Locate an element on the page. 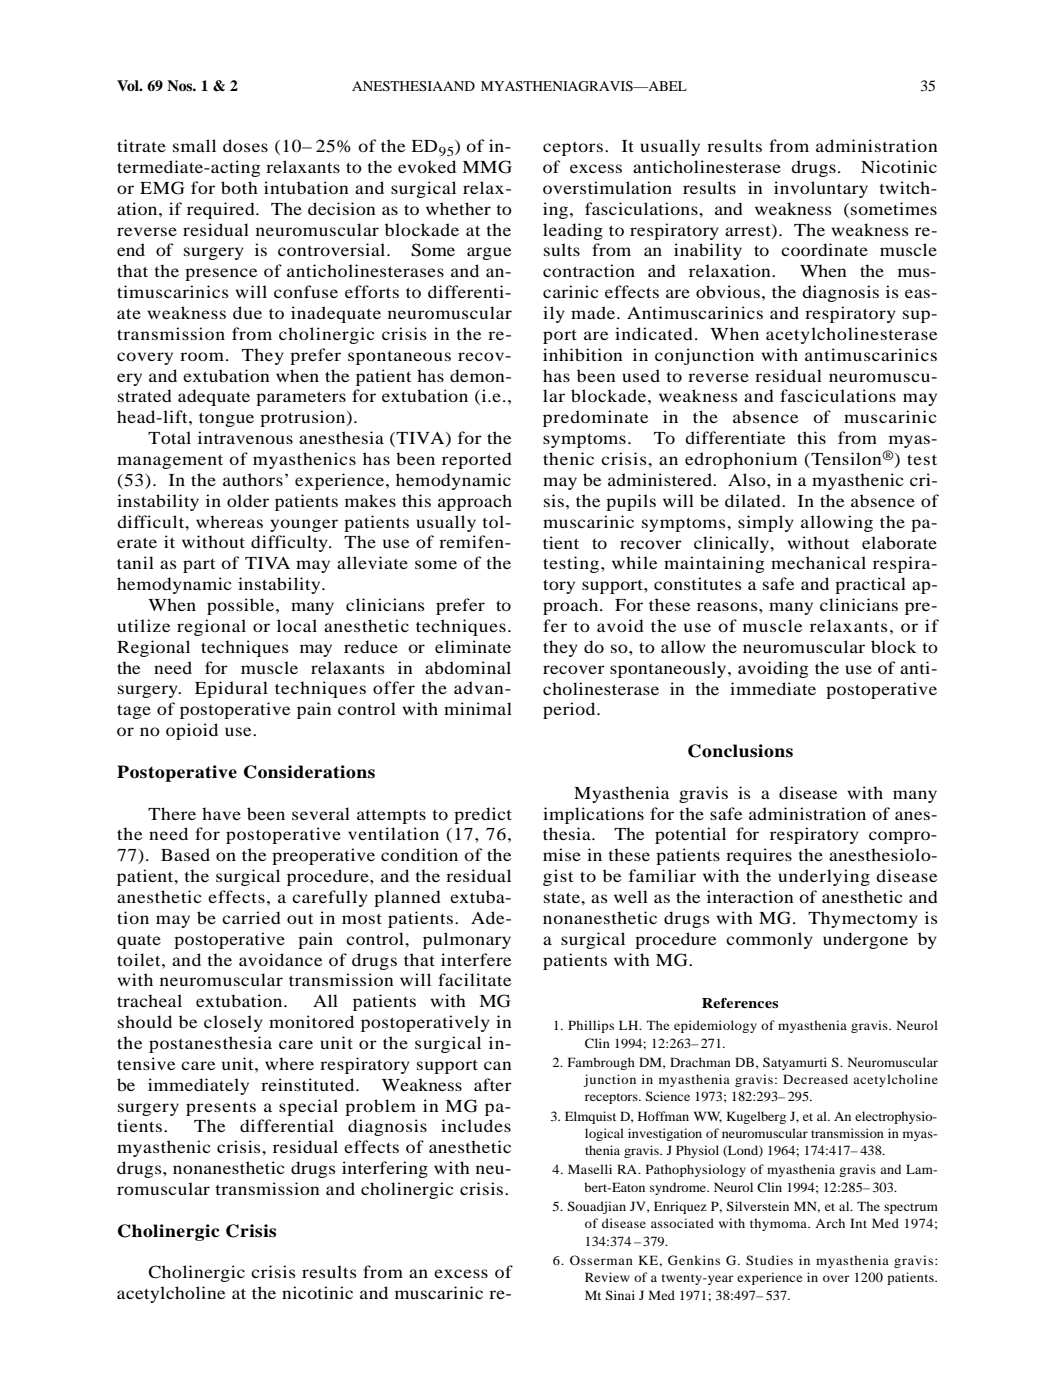 The height and width of the document is (1377, 1064). interfering is located at coordinates (385, 1169).
